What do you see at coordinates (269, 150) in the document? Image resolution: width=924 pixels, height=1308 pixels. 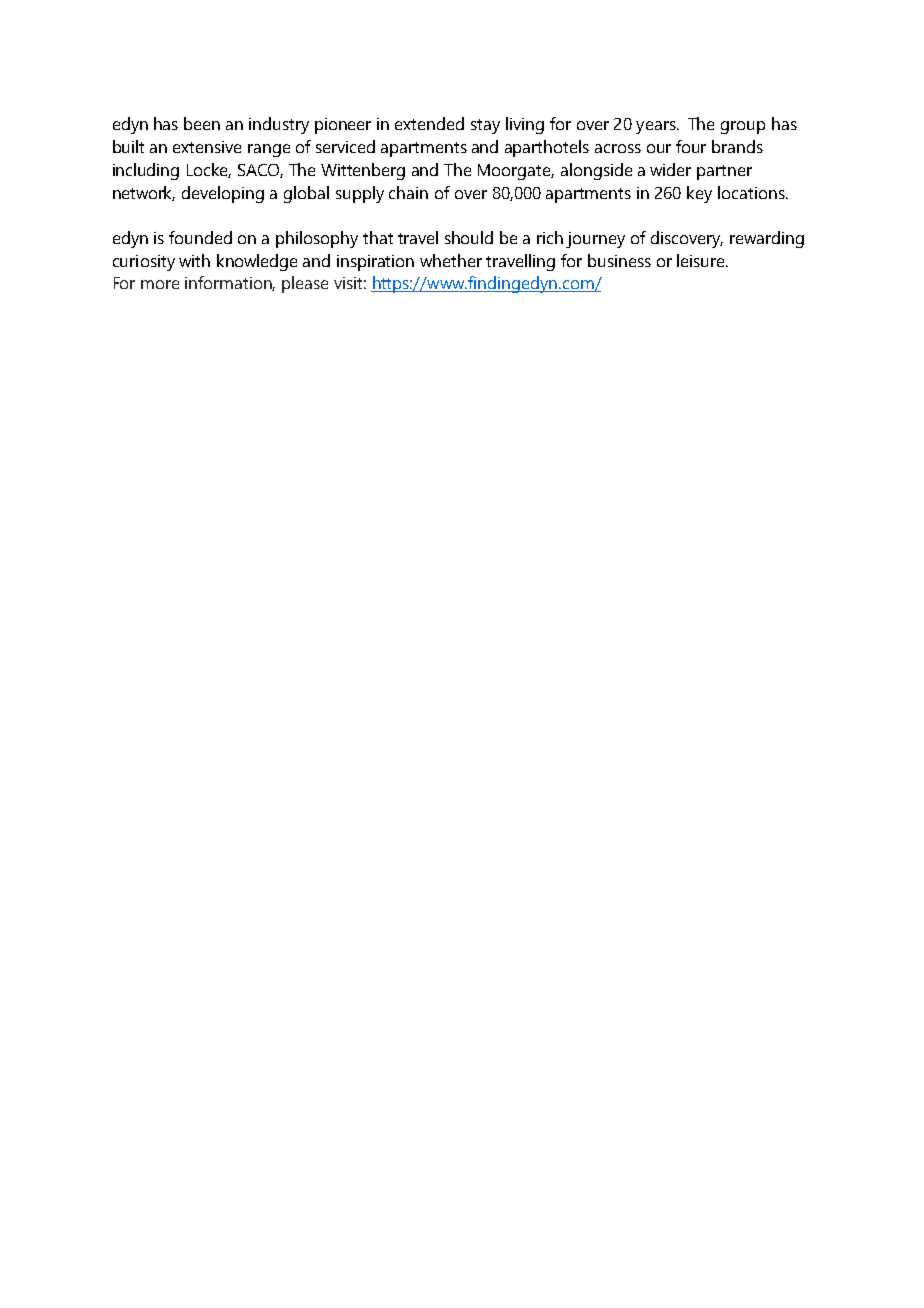 I see `range` at bounding box center [269, 150].
